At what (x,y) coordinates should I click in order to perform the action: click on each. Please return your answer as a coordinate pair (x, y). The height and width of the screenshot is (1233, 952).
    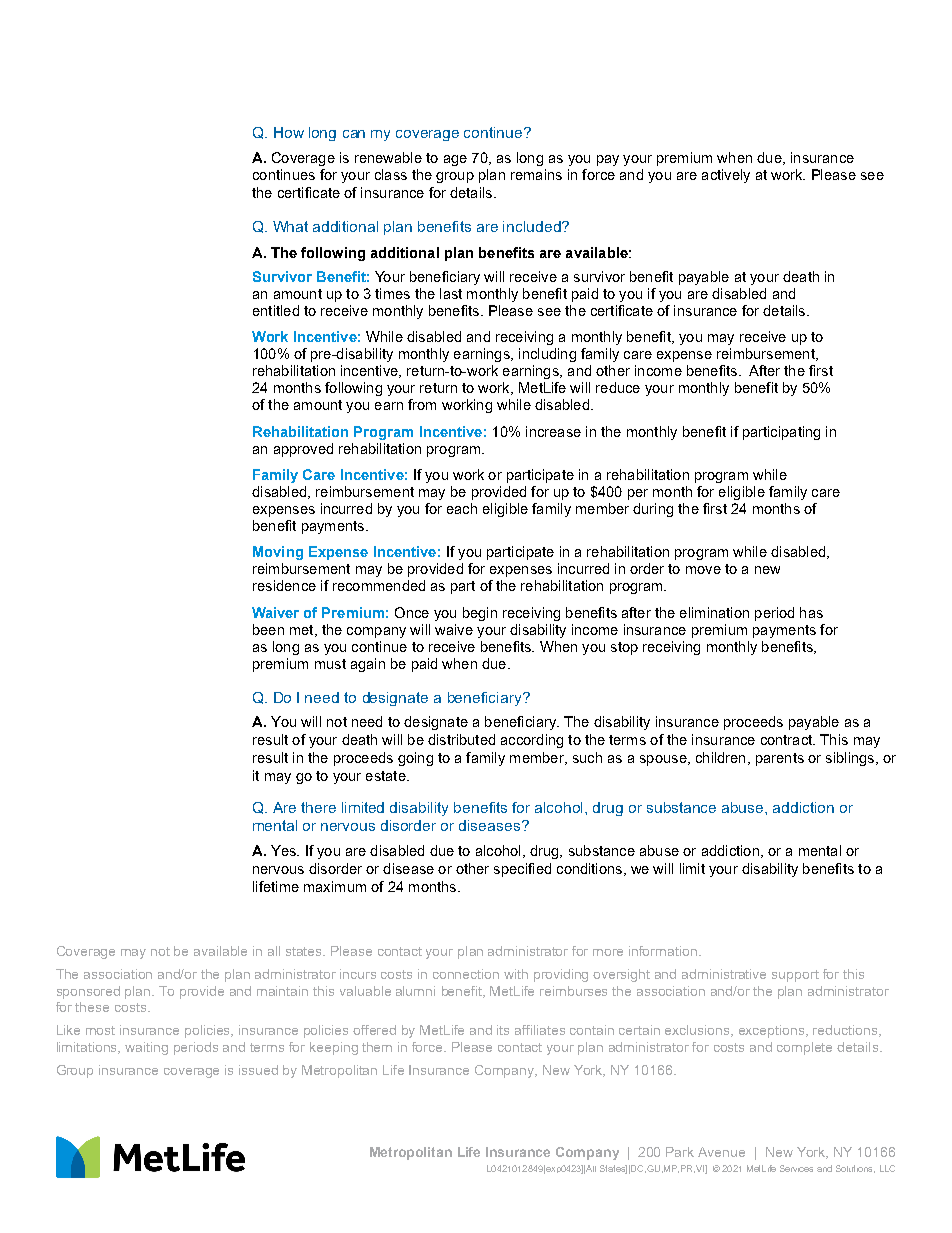
    Looking at the image, I should click on (462, 508).
